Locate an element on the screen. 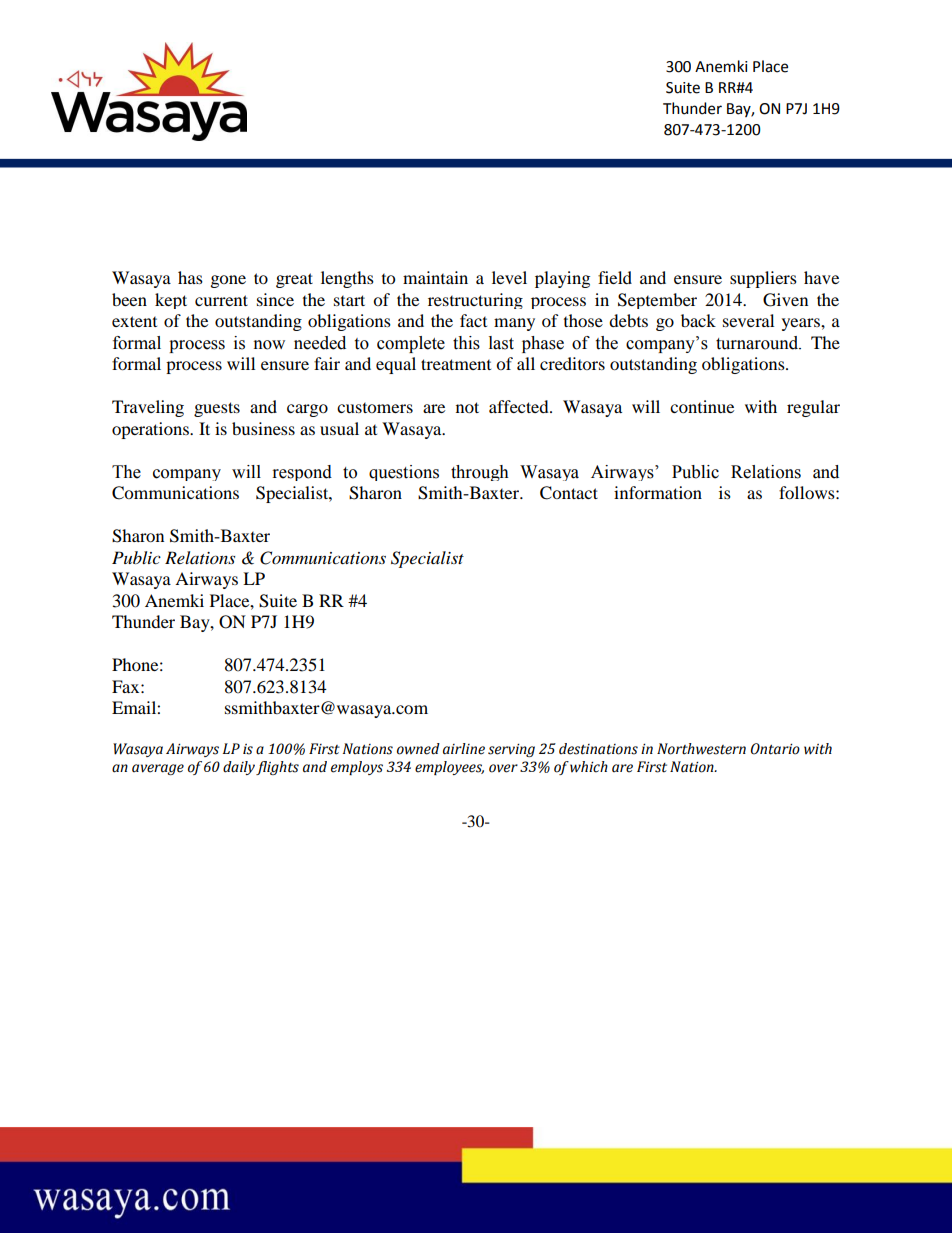 This screenshot has width=952, height=1233. through is located at coordinates (480, 473).
